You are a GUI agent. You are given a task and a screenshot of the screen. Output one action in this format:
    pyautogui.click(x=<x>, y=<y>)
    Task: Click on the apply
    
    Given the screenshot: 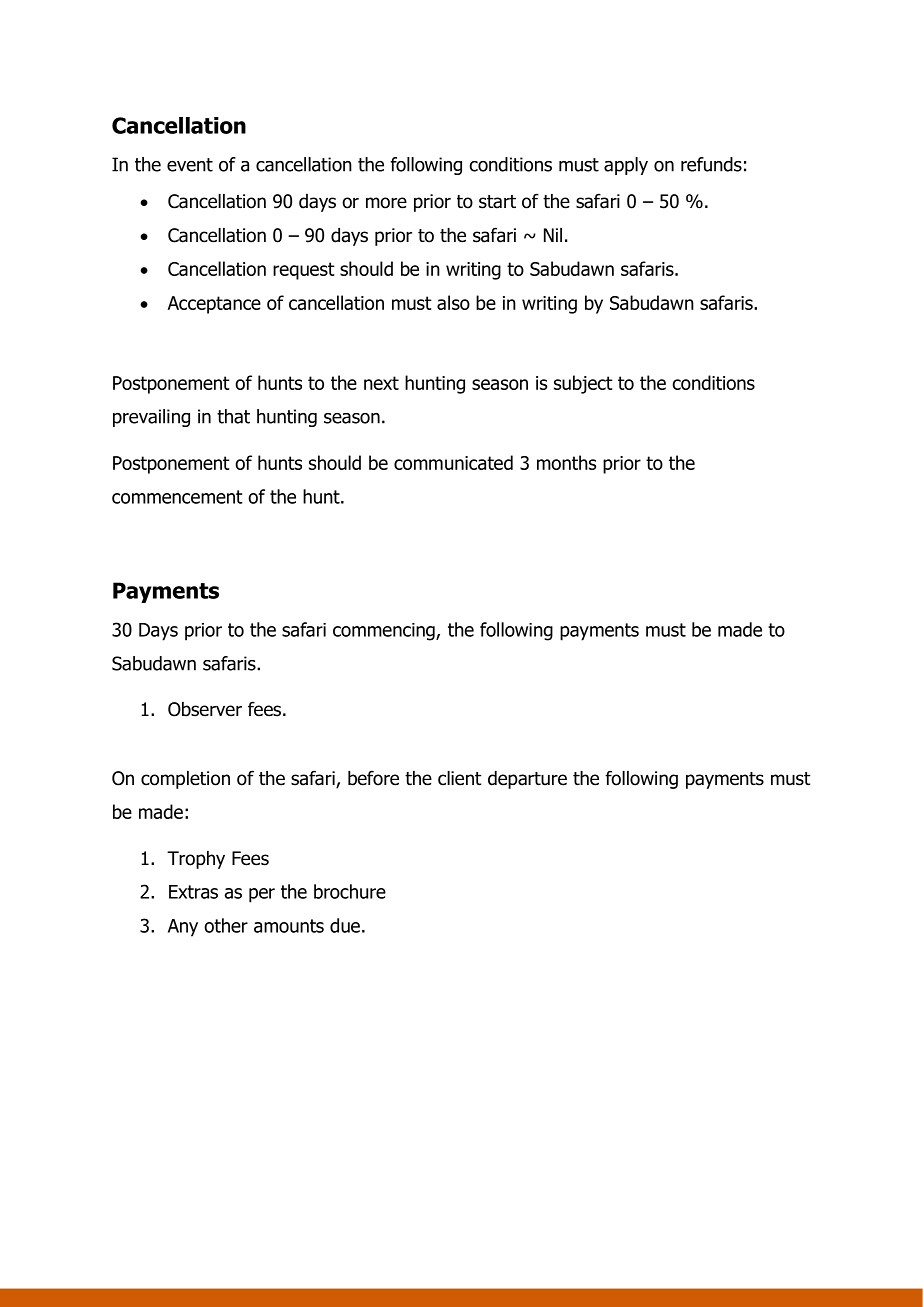 What is the action you would take?
    pyautogui.click(x=626, y=166)
